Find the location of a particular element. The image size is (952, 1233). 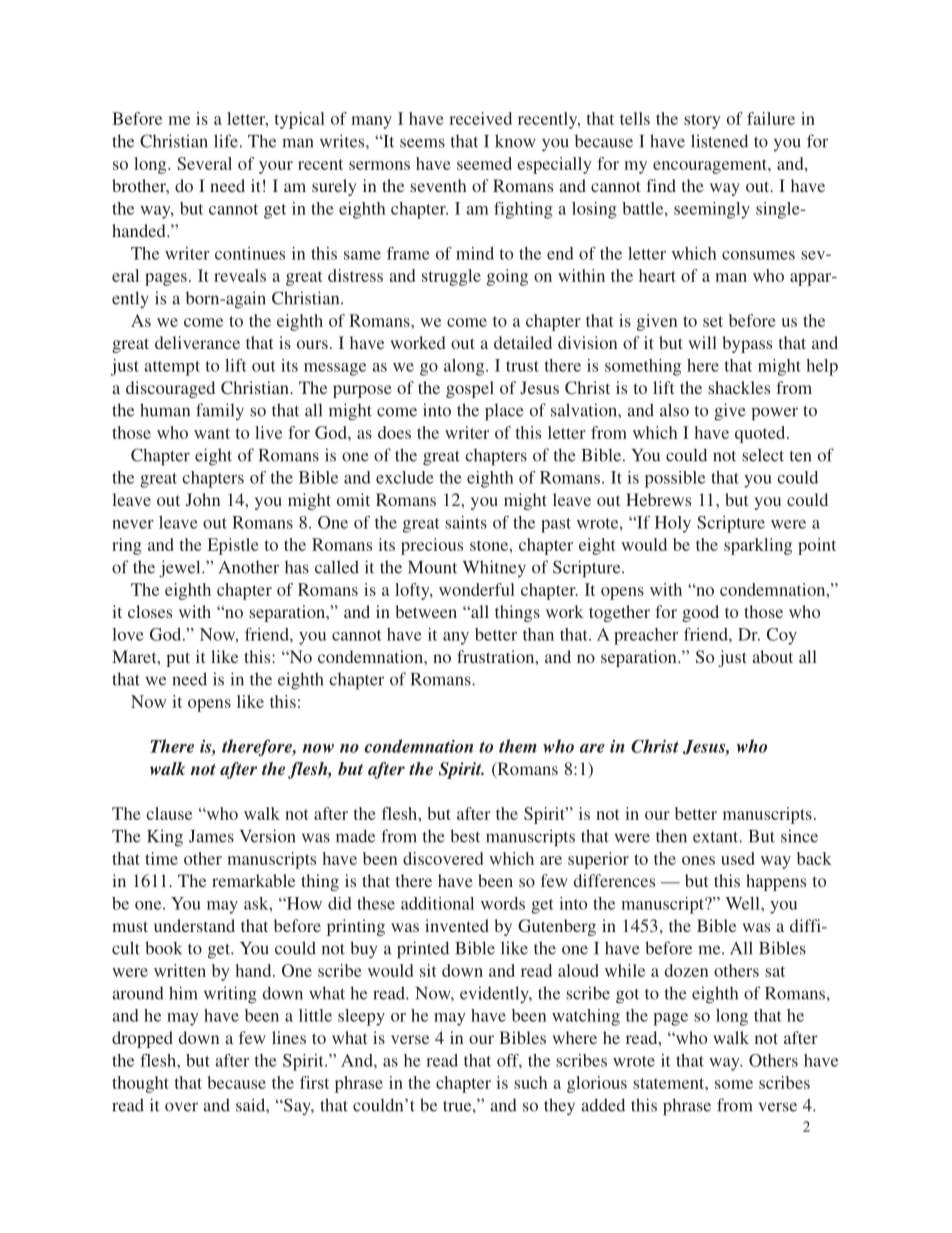

listened is located at coordinates (719, 141).
